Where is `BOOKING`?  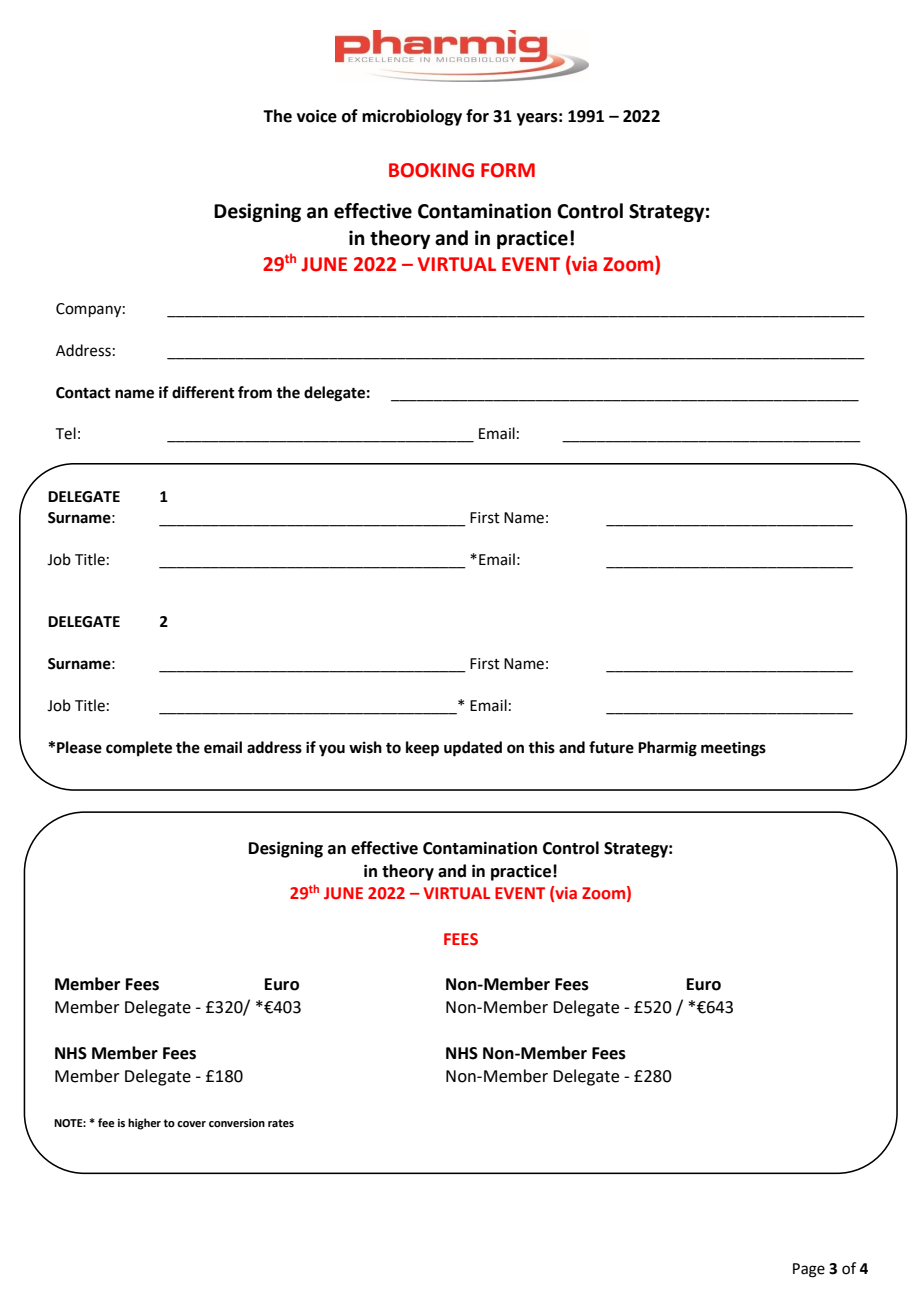 BOOKING is located at coordinates (431, 170).
